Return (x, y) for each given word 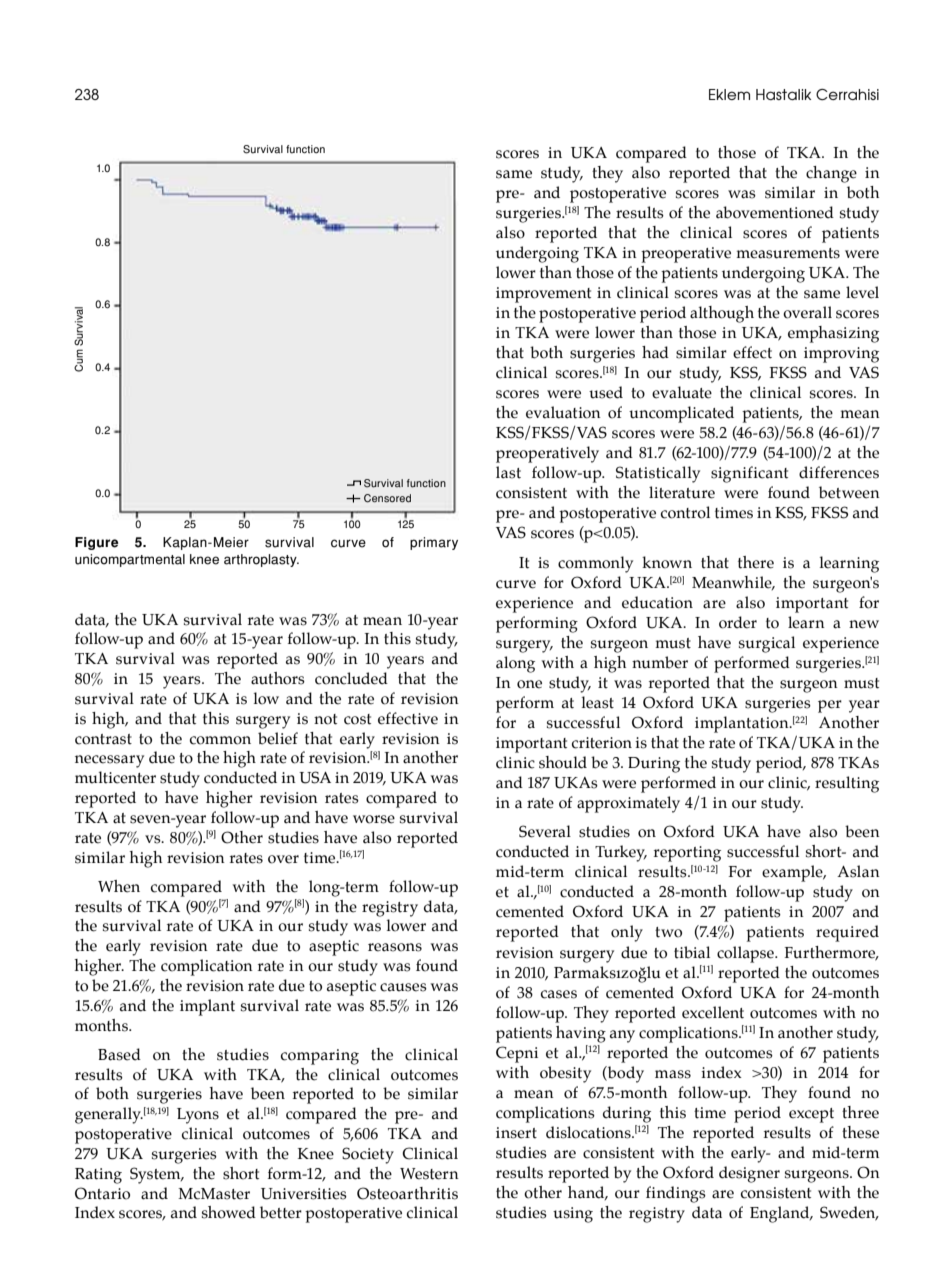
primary (434, 543)
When (119, 886)
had (655, 352)
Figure (97, 543)
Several (545, 831)
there (756, 562)
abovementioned (775, 212)
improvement (543, 295)
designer (749, 1174)
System (156, 1175)
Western (429, 1174)
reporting (687, 854)
